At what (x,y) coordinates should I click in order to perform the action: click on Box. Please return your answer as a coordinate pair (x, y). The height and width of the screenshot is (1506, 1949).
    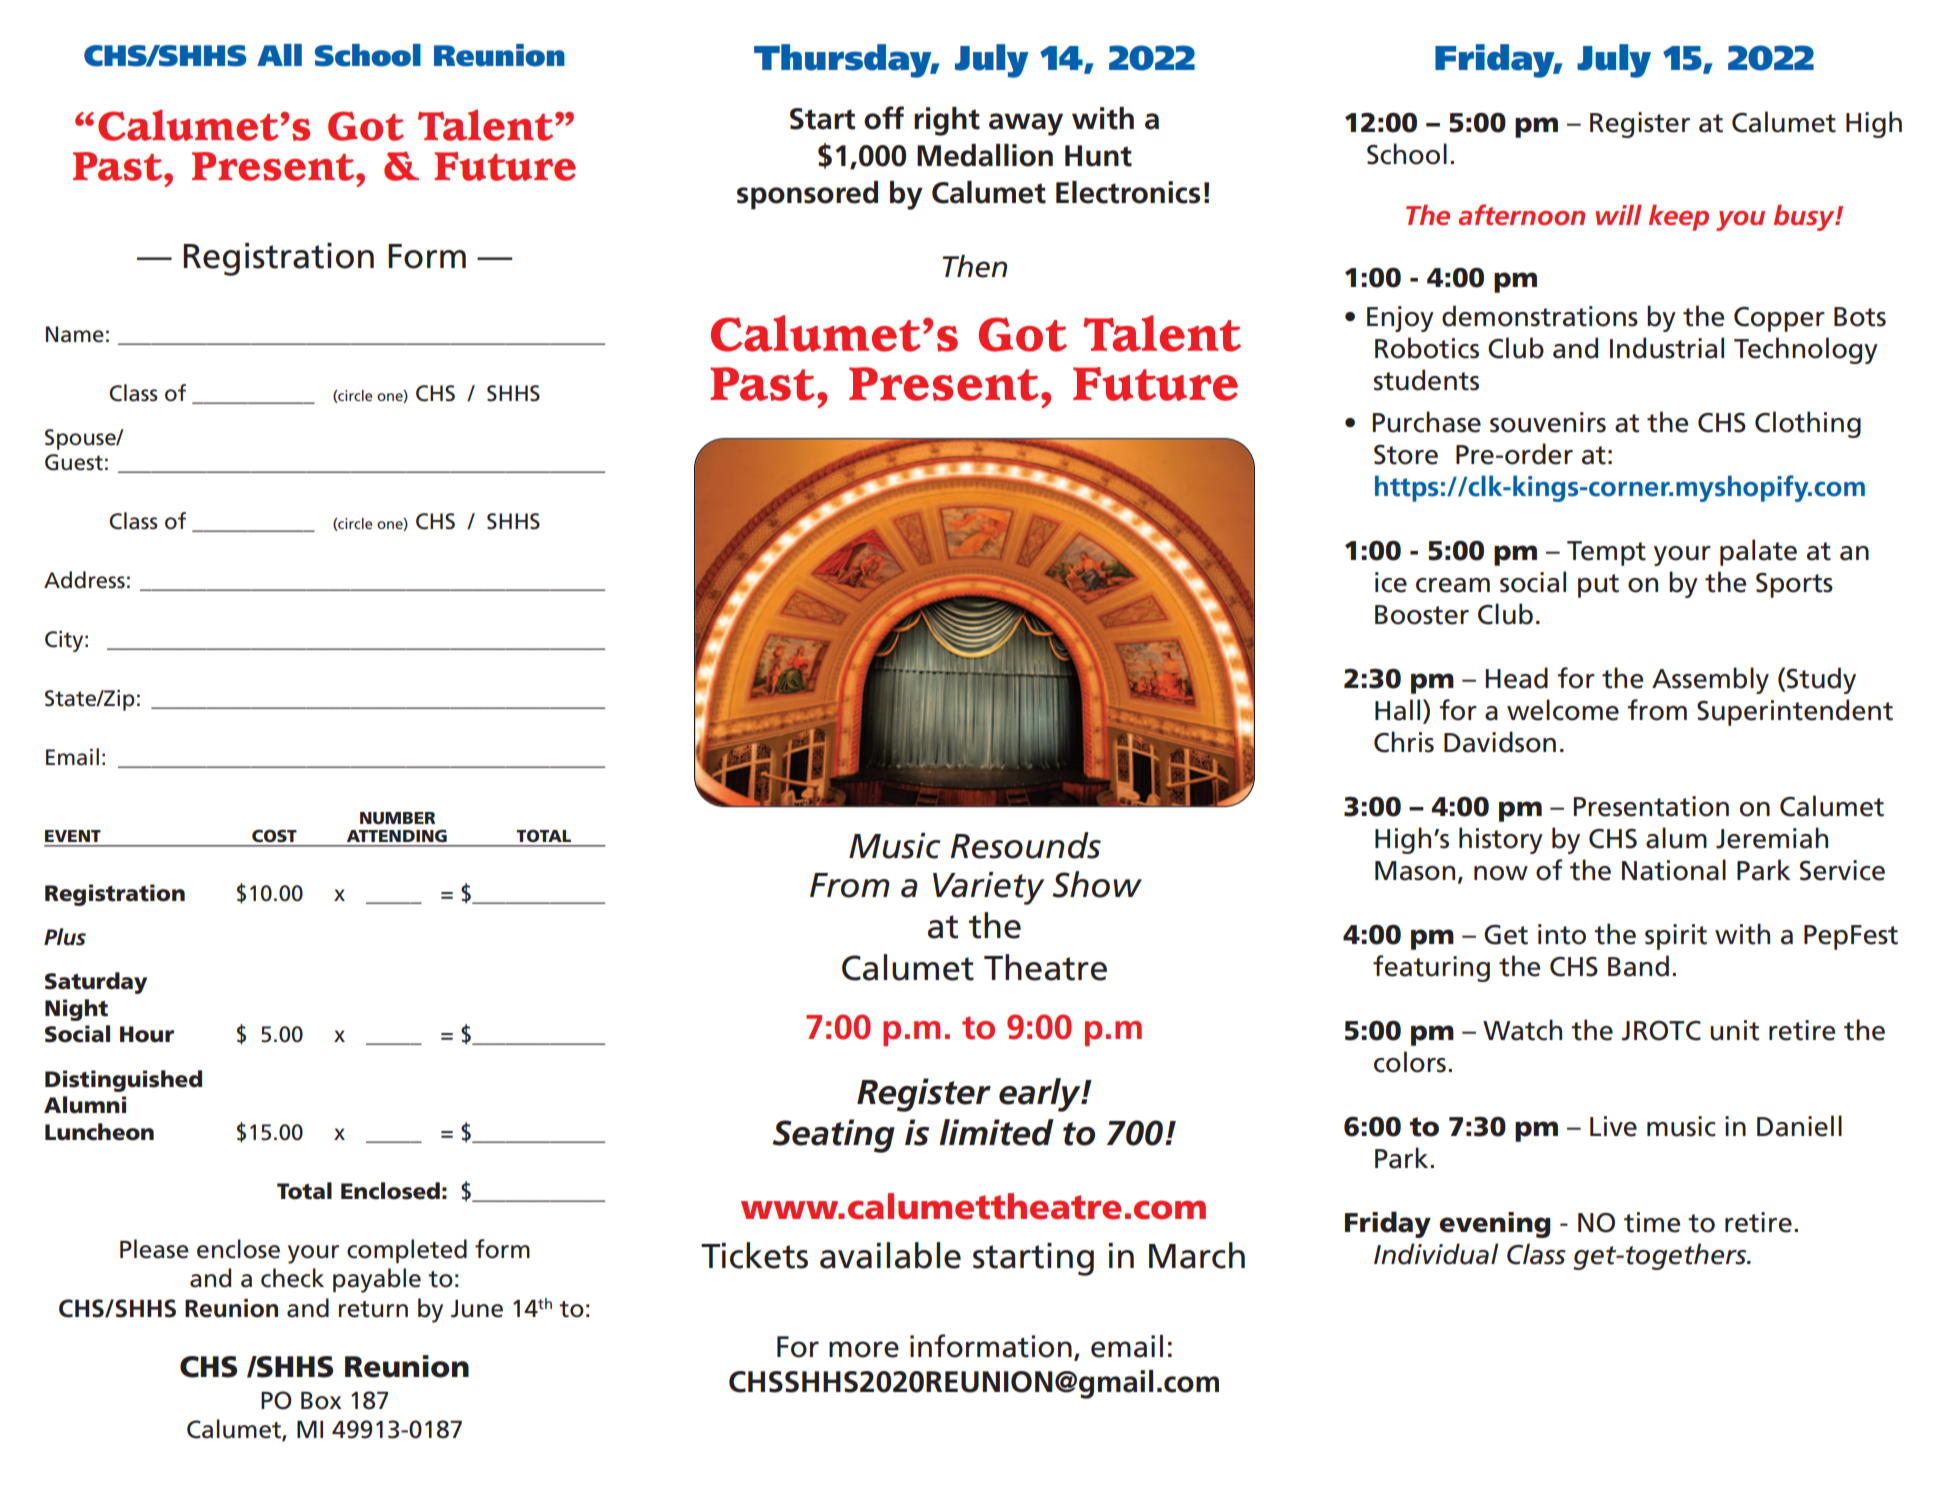
    Looking at the image, I should click on (321, 1401).
